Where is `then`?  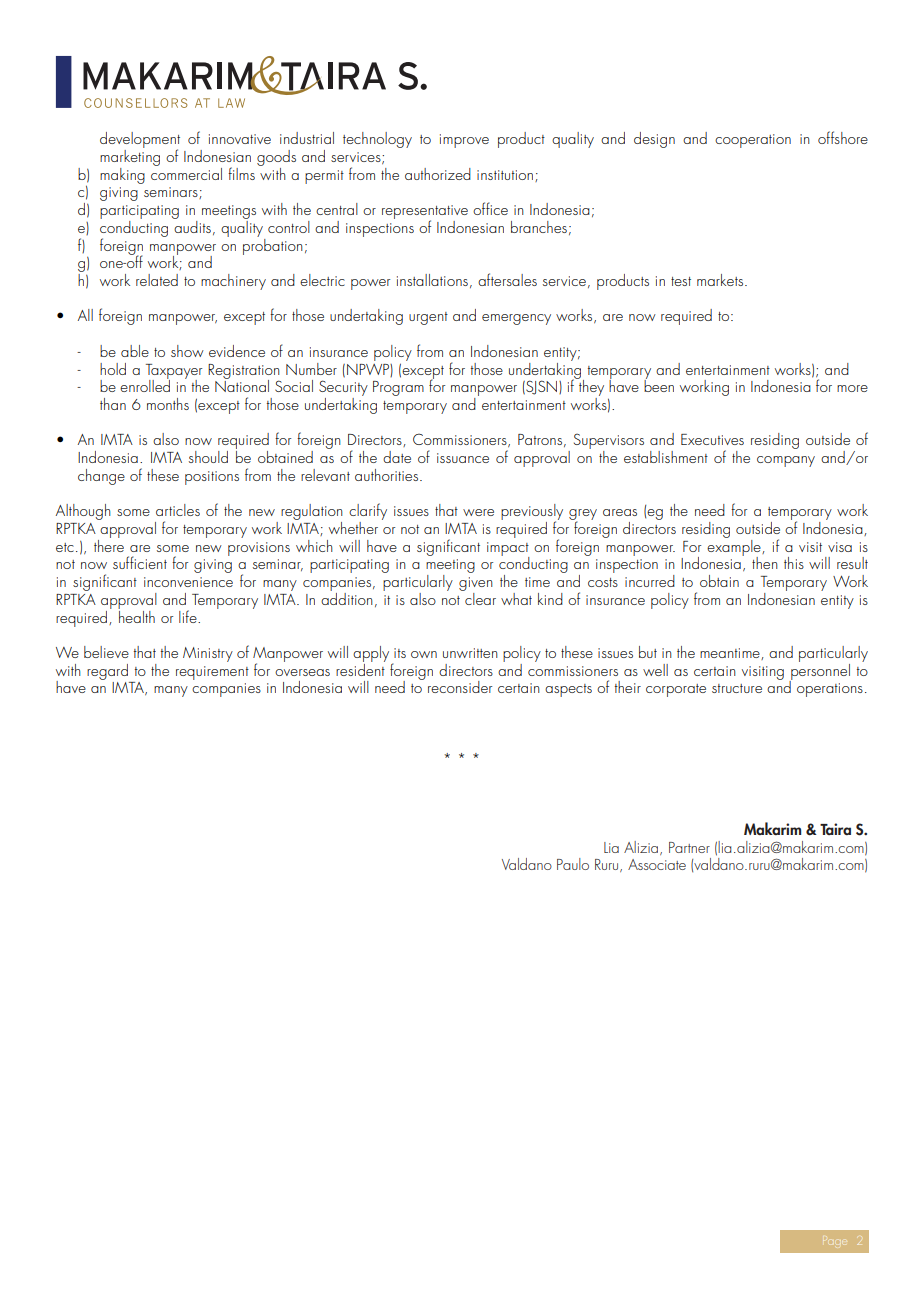 then is located at coordinates (765, 563).
